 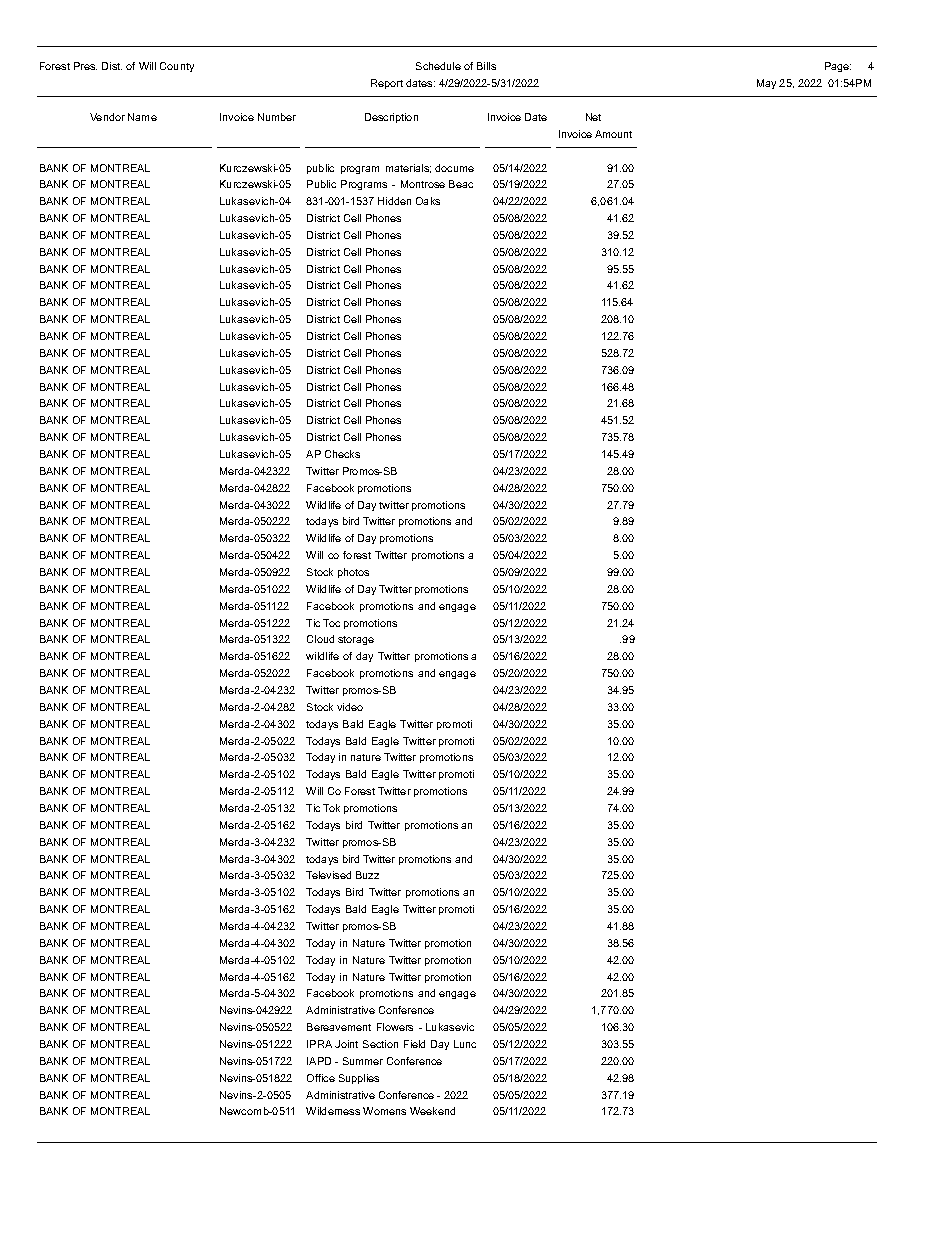 What do you see at coordinates (438, 66) in the page?
I see `Schedule` at bounding box center [438, 66].
